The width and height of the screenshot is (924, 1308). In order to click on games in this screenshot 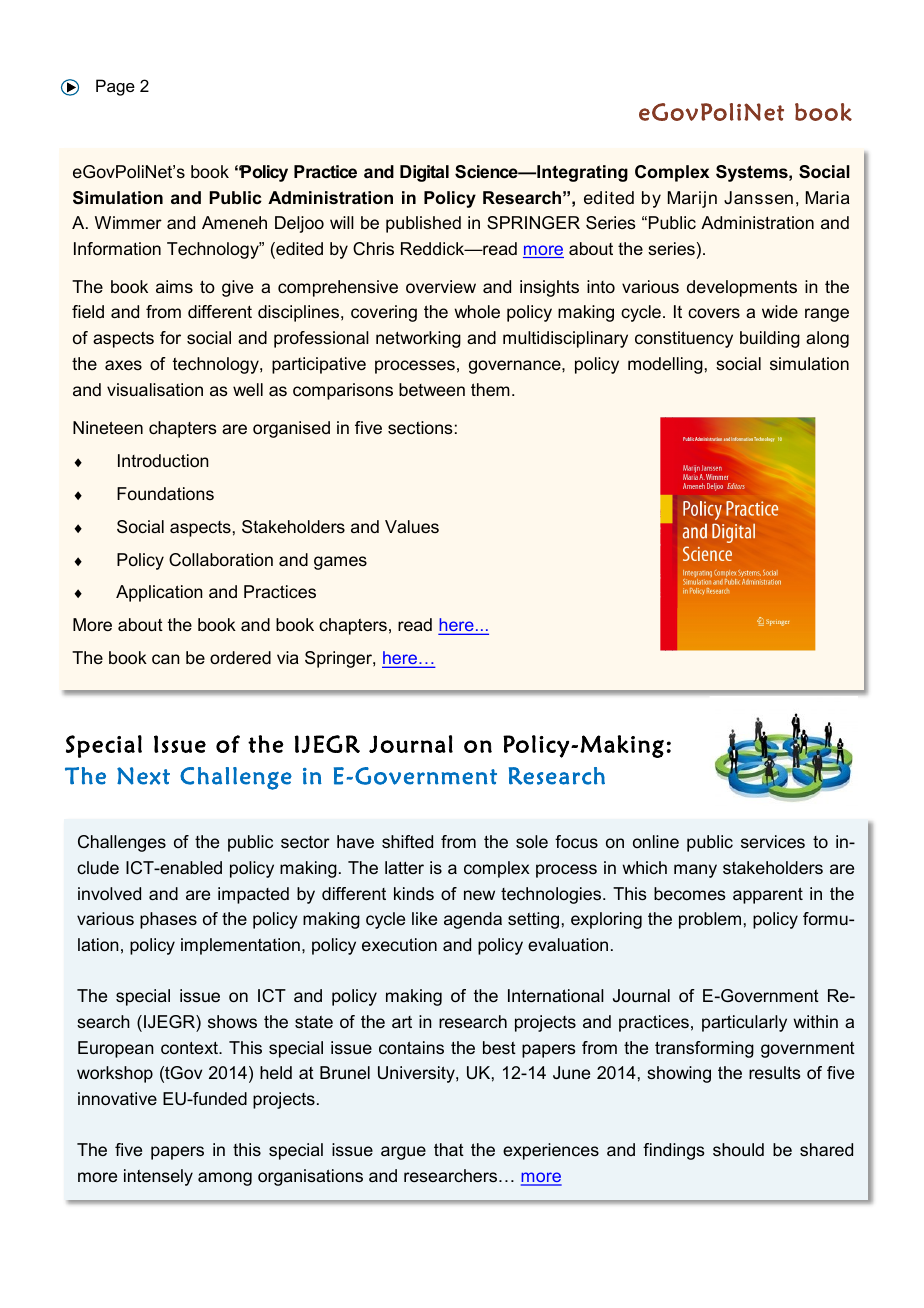, I will do `click(340, 563)`.
